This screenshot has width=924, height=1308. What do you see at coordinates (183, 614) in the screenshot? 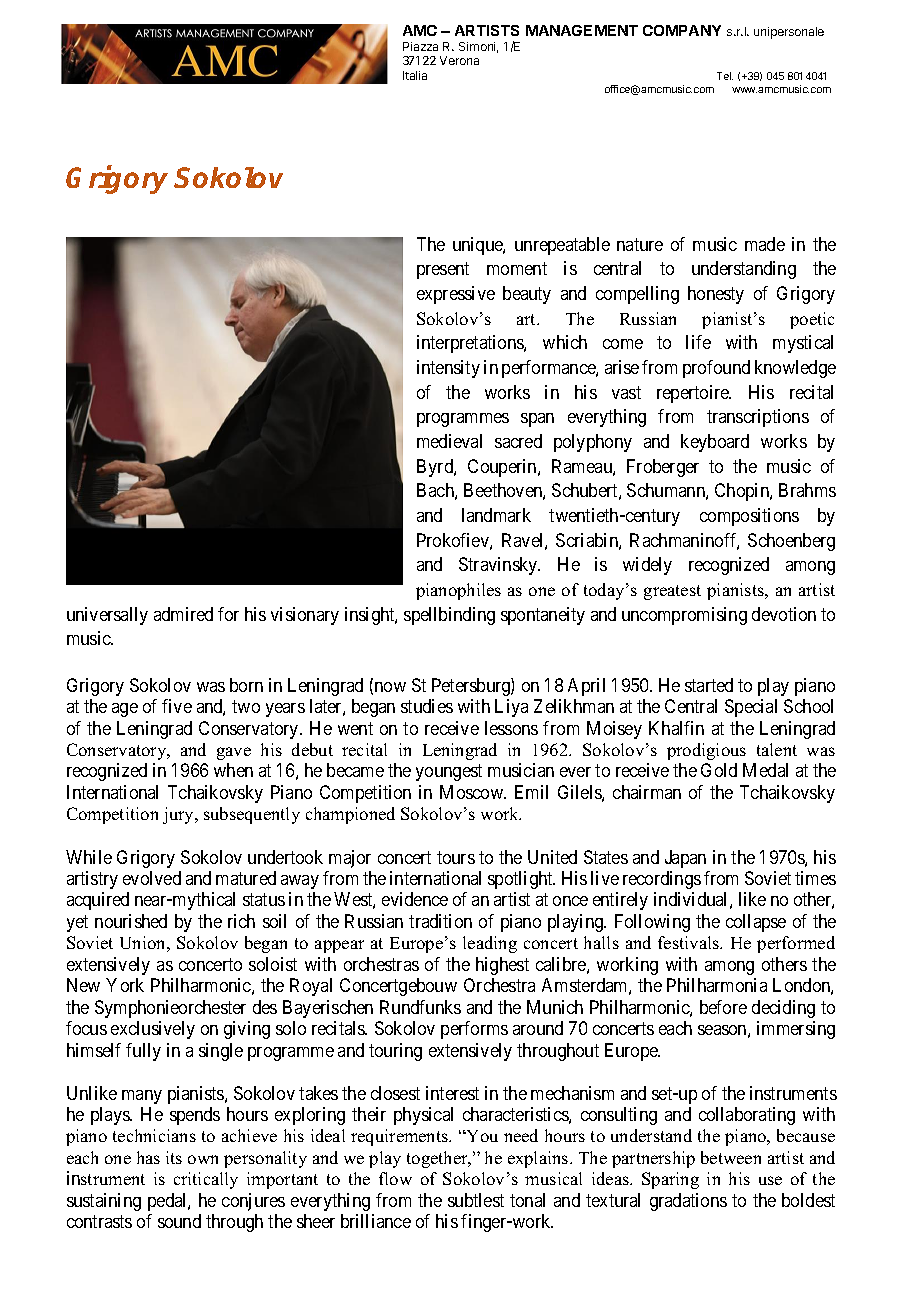
I see `admired` at bounding box center [183, 614].
